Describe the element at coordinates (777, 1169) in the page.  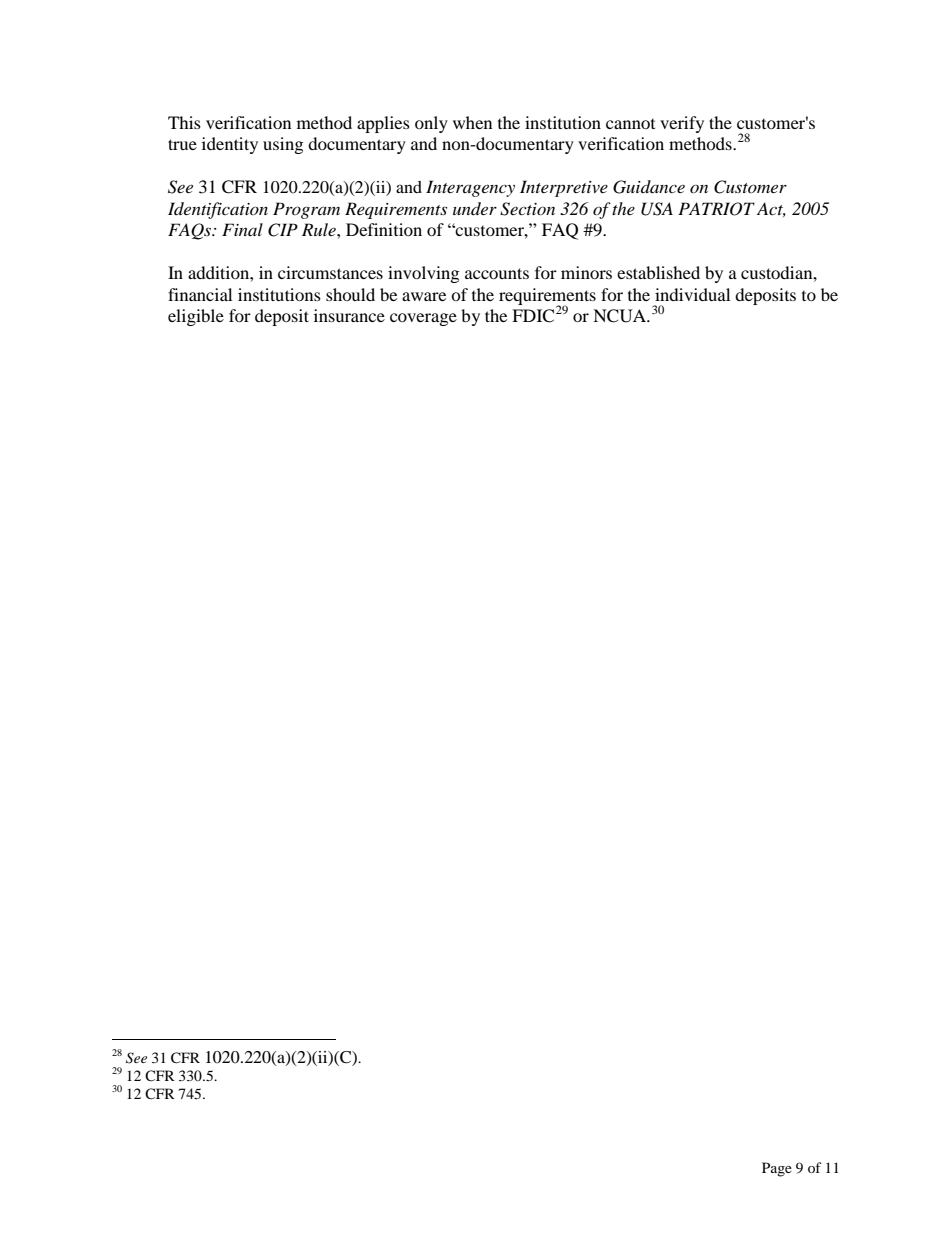
I see `Page` at that location.
